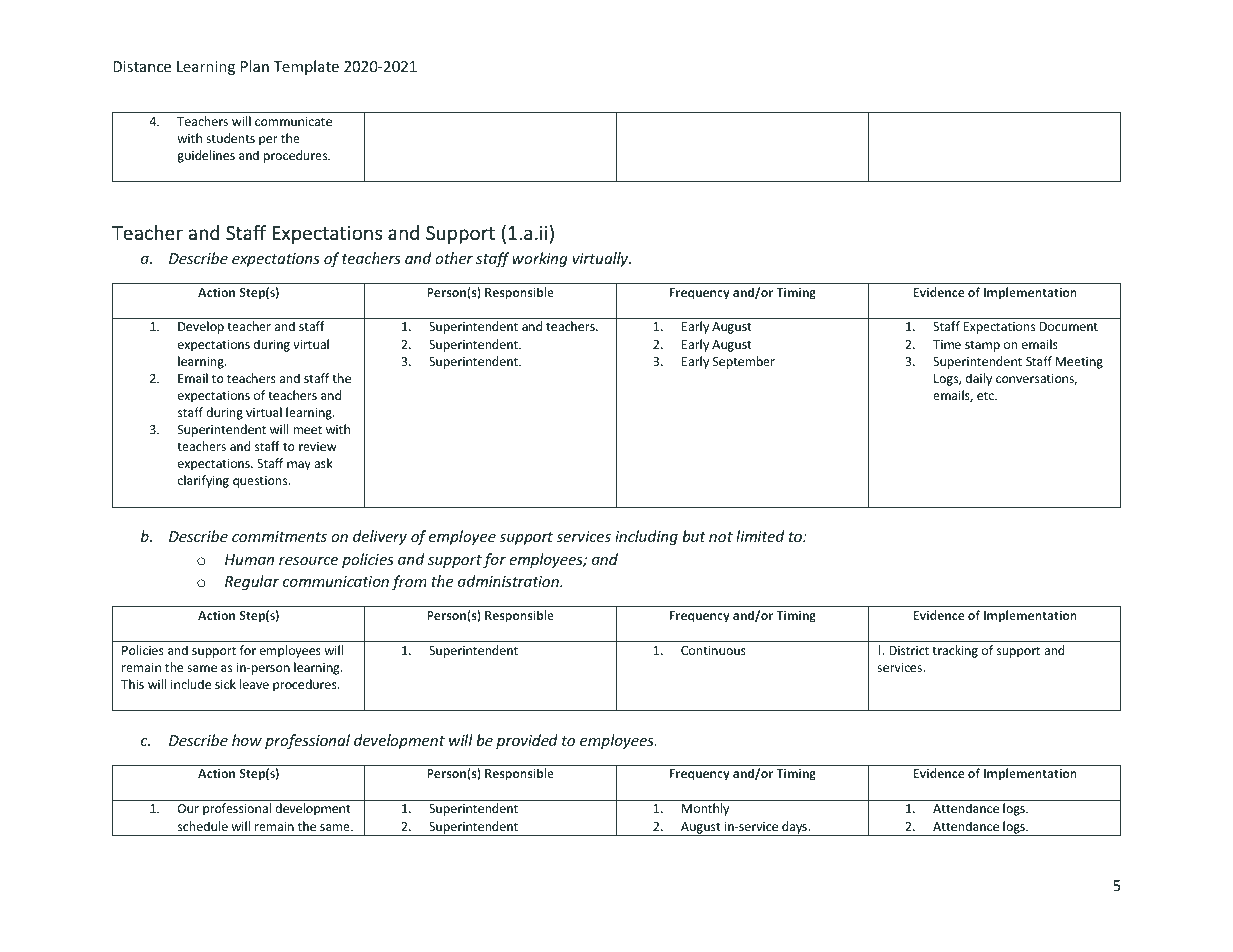 Image resolution: width=1233 pixels, height=952 pixels. I want to click on including, so click(646, 537).
